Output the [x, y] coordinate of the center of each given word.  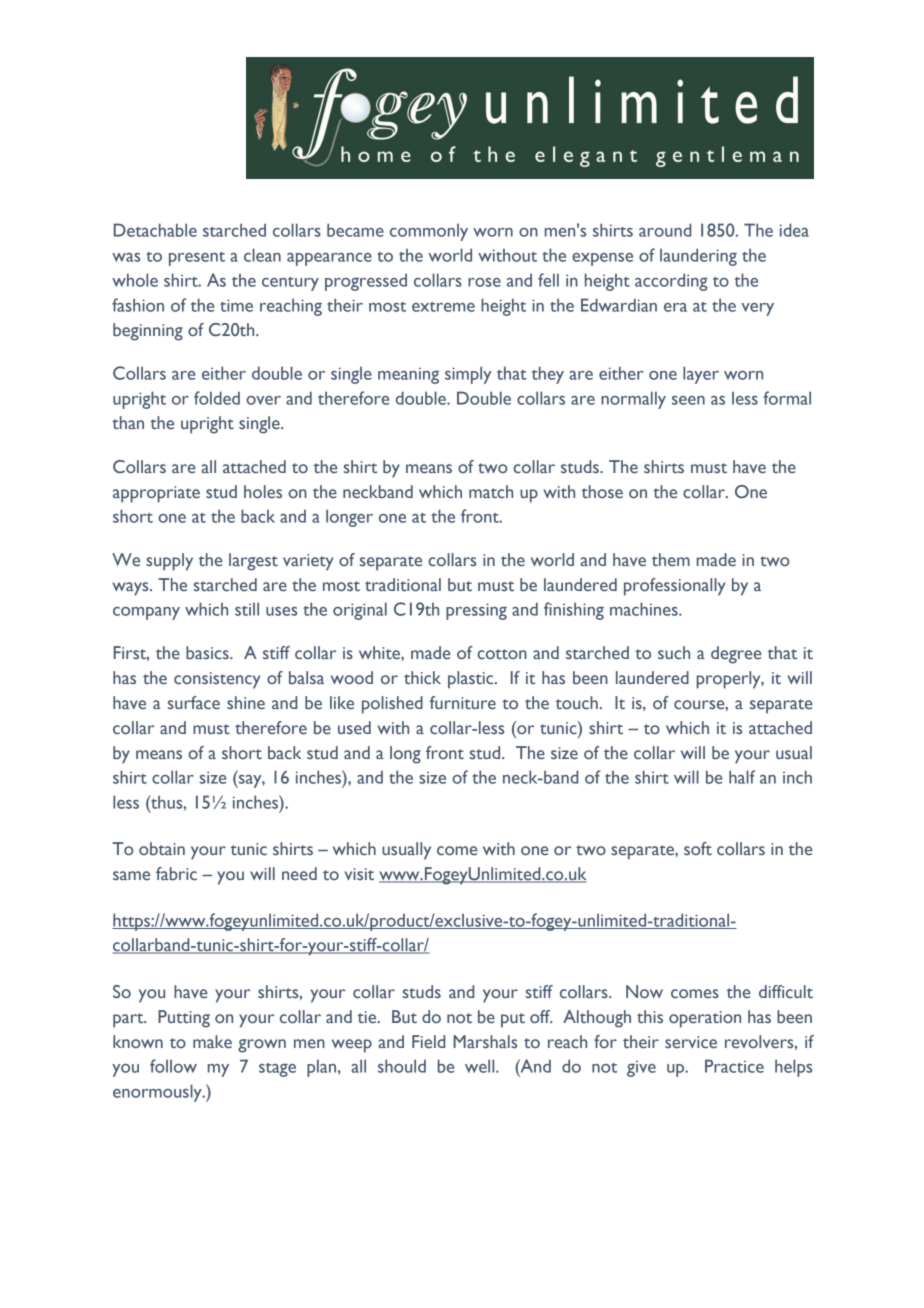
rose [484, 282]
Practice [734, 1066]
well [481, 1066]
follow [173, 1066]
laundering [698, 257]
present [197, 259]
